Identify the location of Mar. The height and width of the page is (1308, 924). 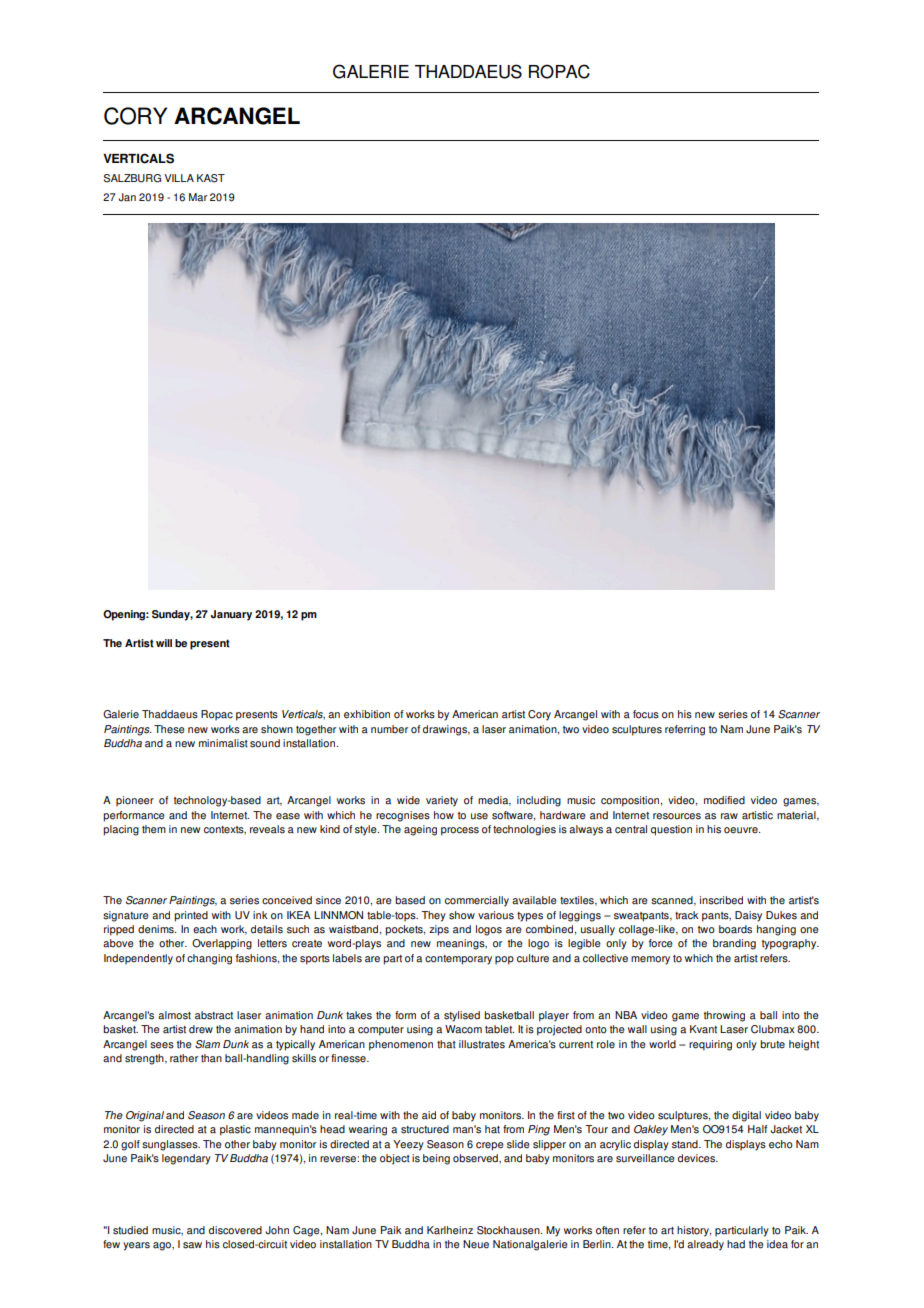
(198, 197).
